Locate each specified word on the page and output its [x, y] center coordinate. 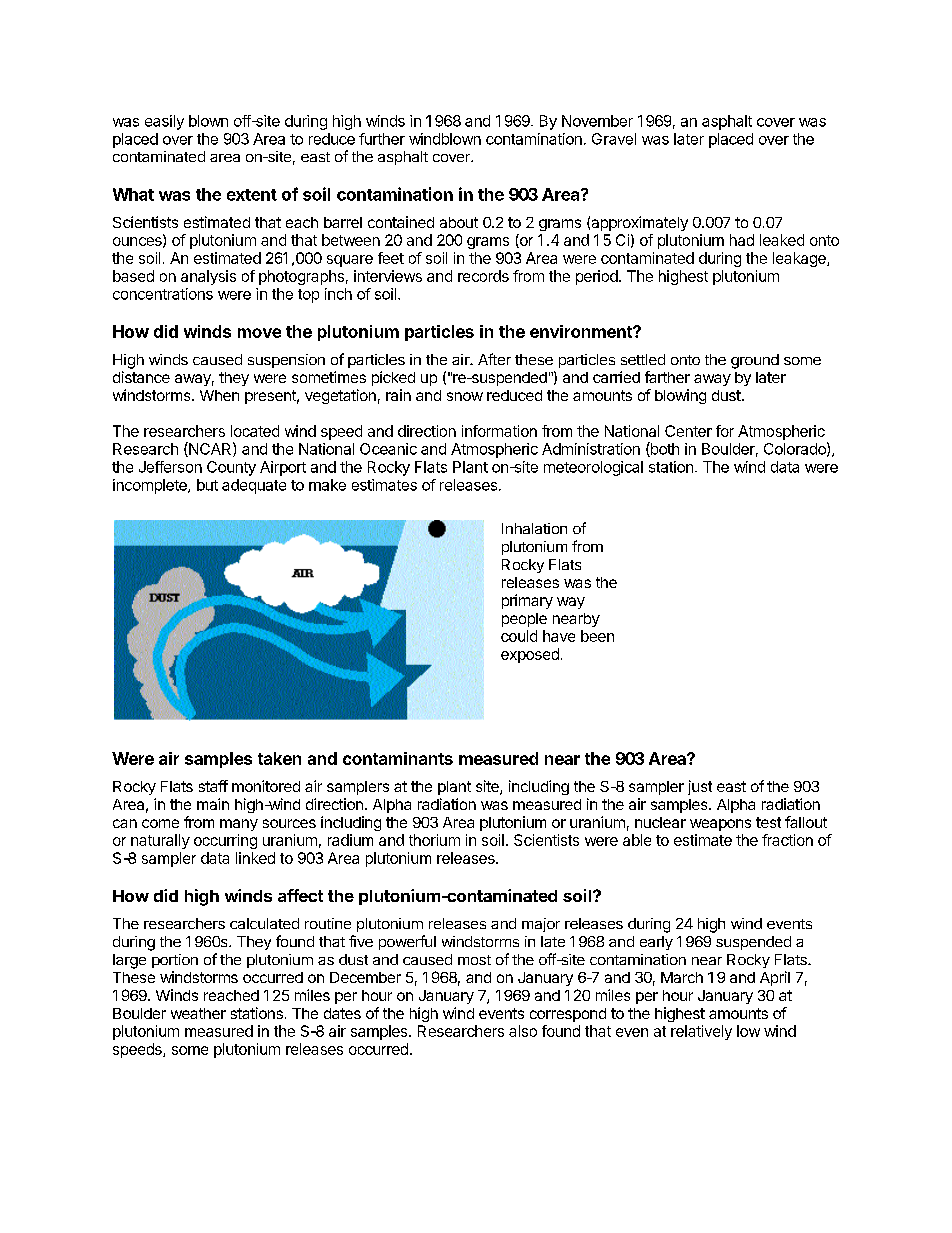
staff [213, 786]
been [597, 636]
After [494, 359]
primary [527, 601]
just [700, 787]
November [597, 121]
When [219, 395]
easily [164, 122]
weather [198, 1013]
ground [755, 361]
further [382, 139]
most [474, 960]
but [207, 485]
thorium [434, 840]
